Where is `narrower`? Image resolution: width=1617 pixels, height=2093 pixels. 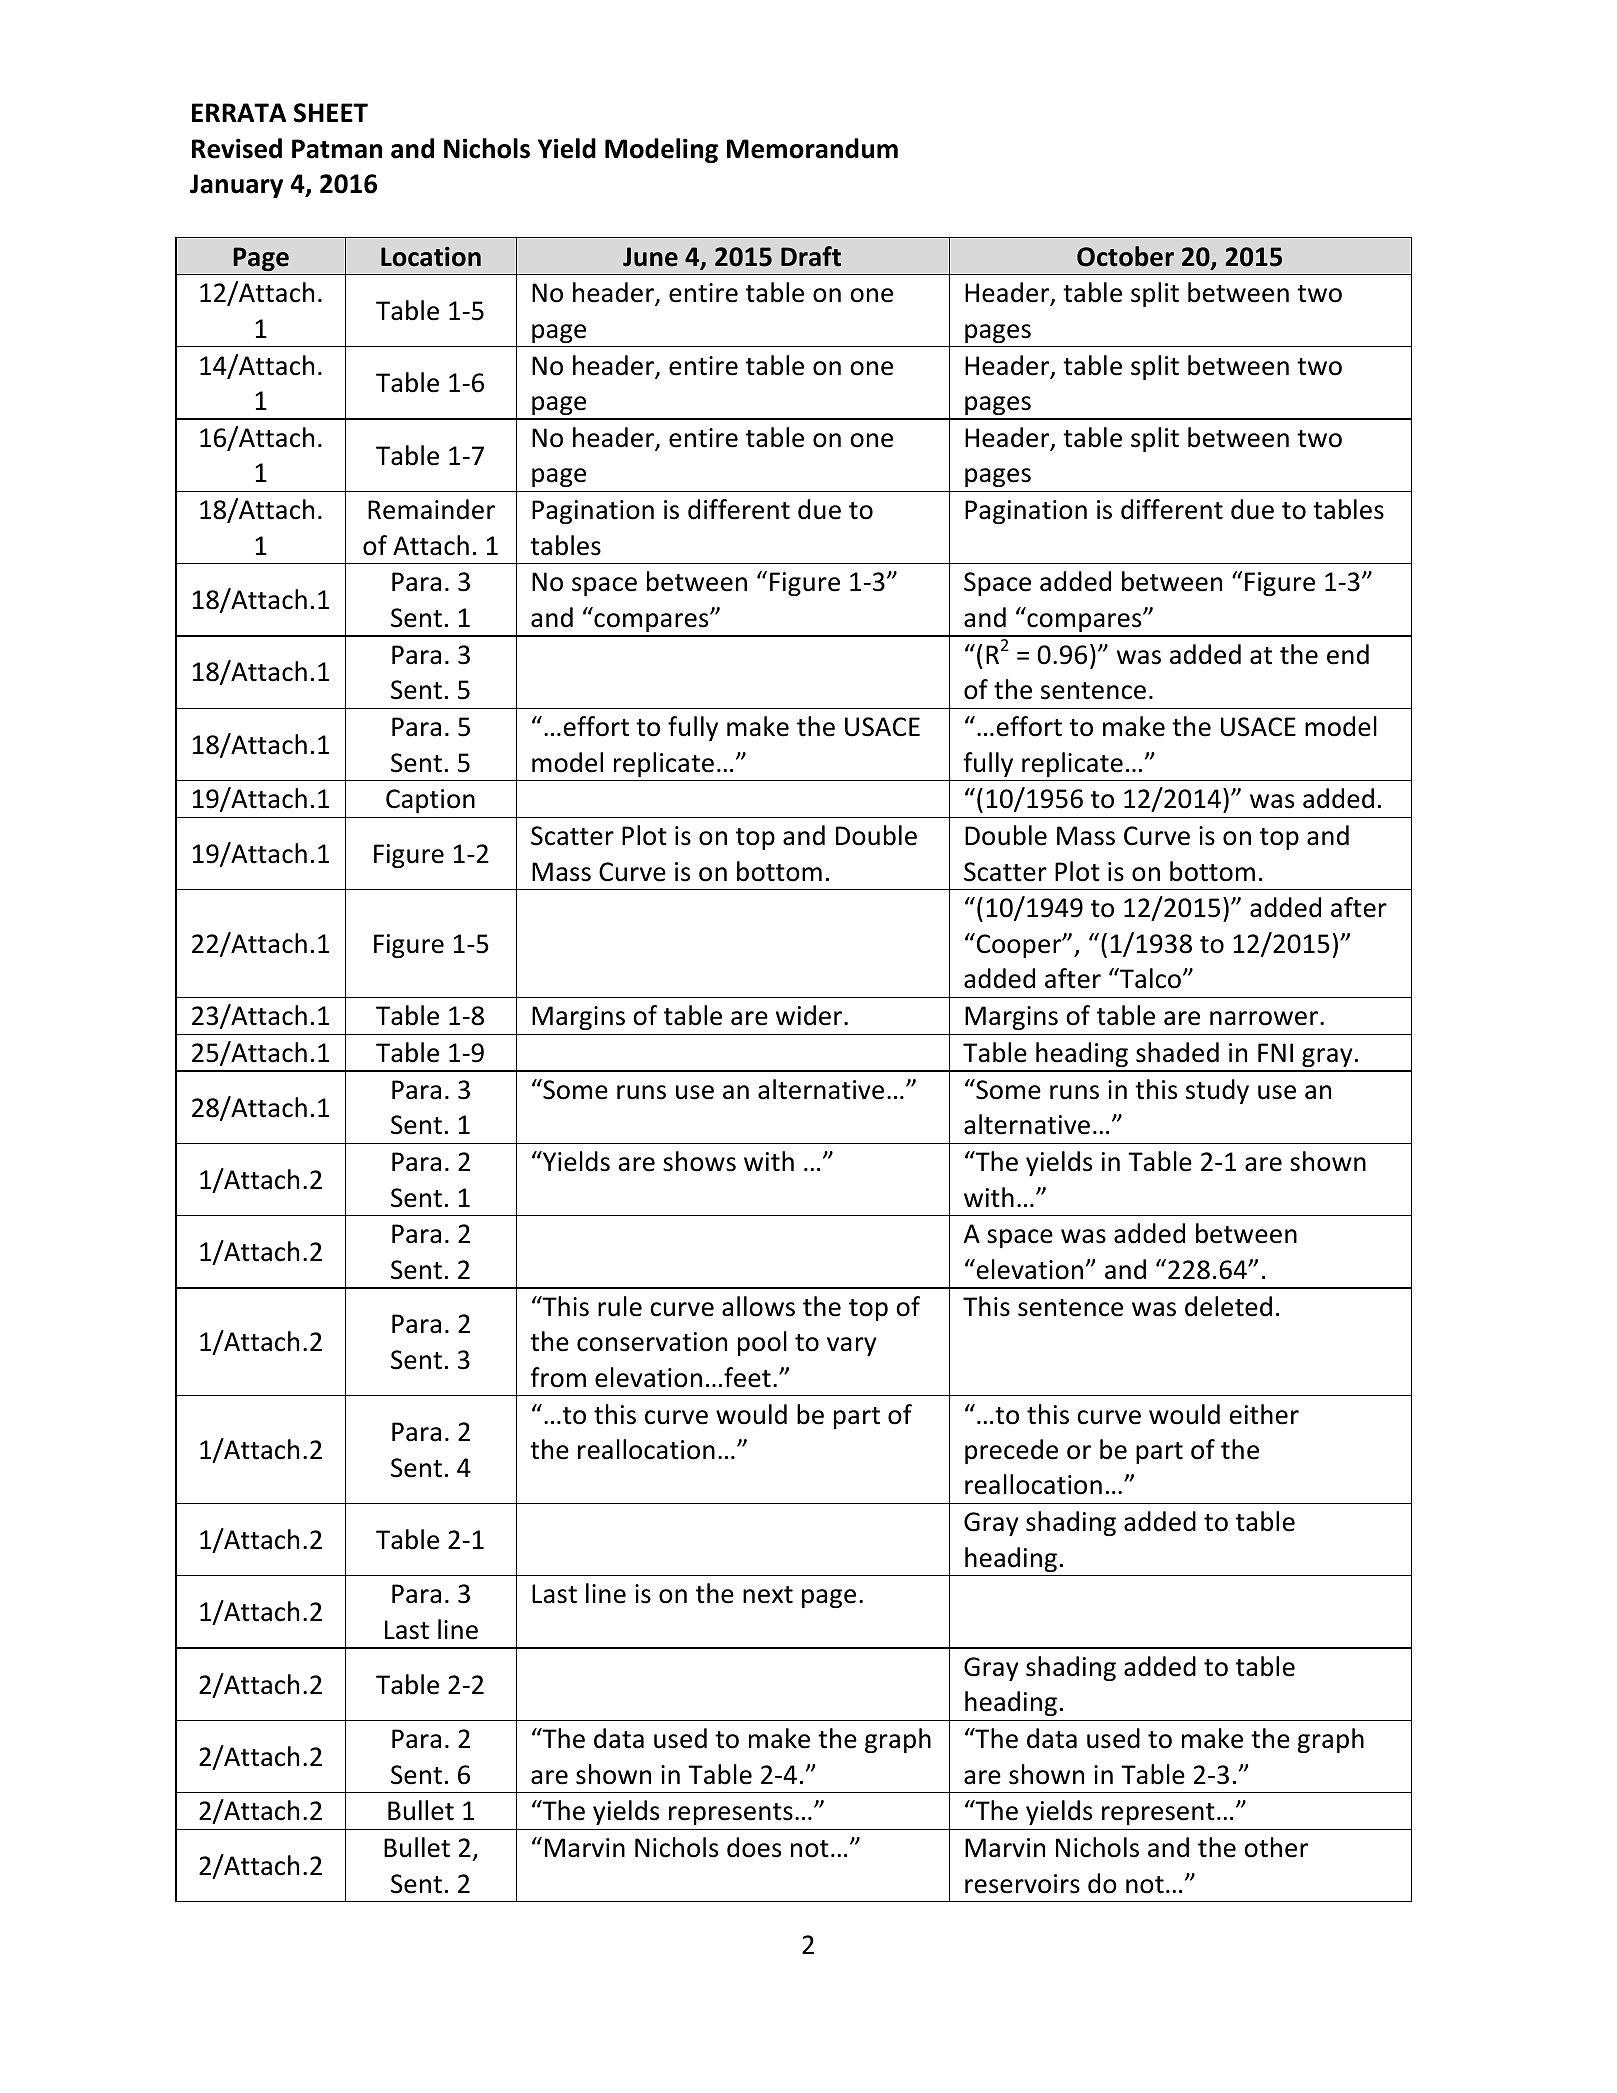
narrower is located at coordinates (1264, 1018).
